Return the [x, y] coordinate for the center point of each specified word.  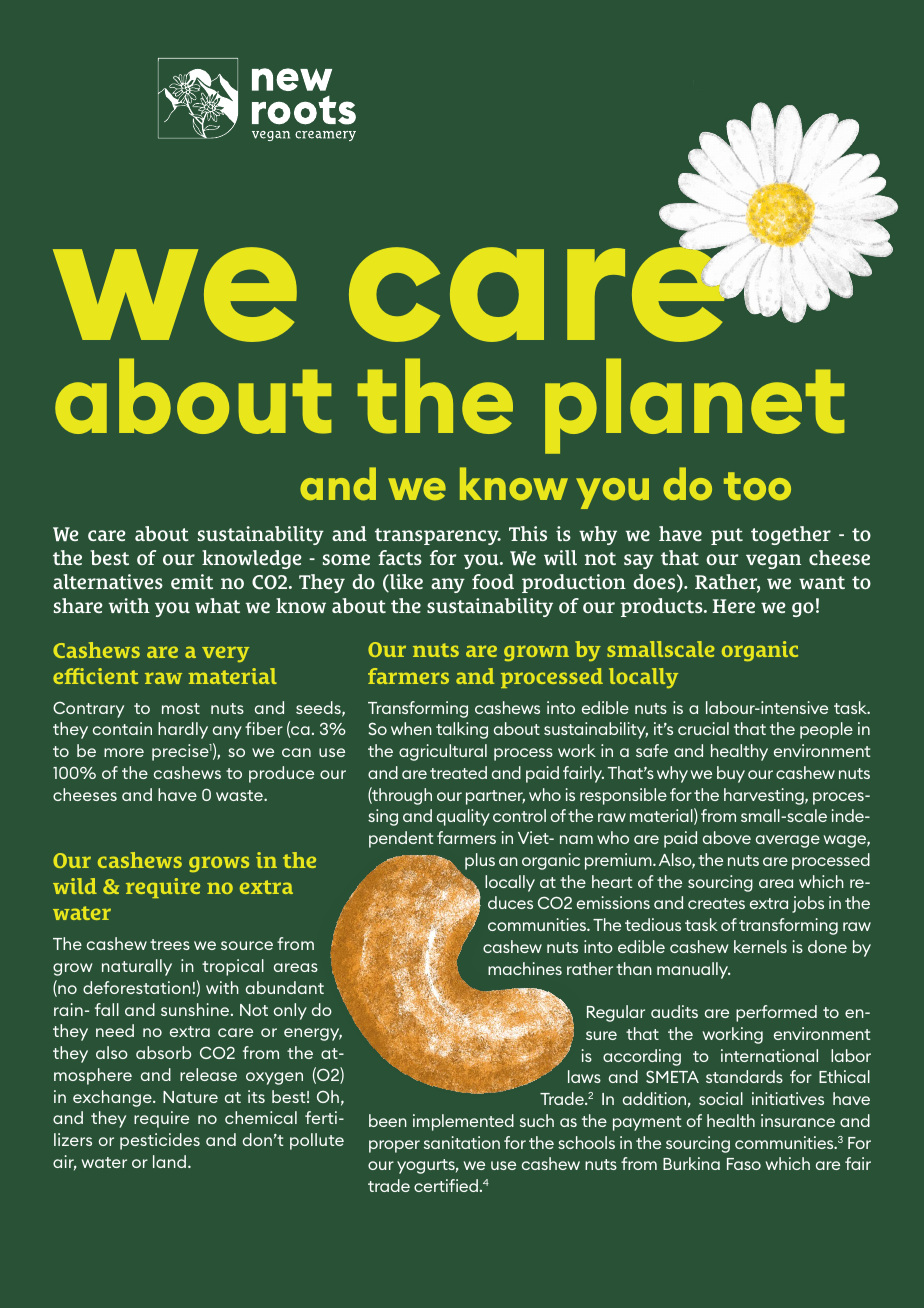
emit [192, 581]
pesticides [160, 1141]
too [757, 486]
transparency [438, 536]
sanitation [462, 1142]
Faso [744, 1164]
